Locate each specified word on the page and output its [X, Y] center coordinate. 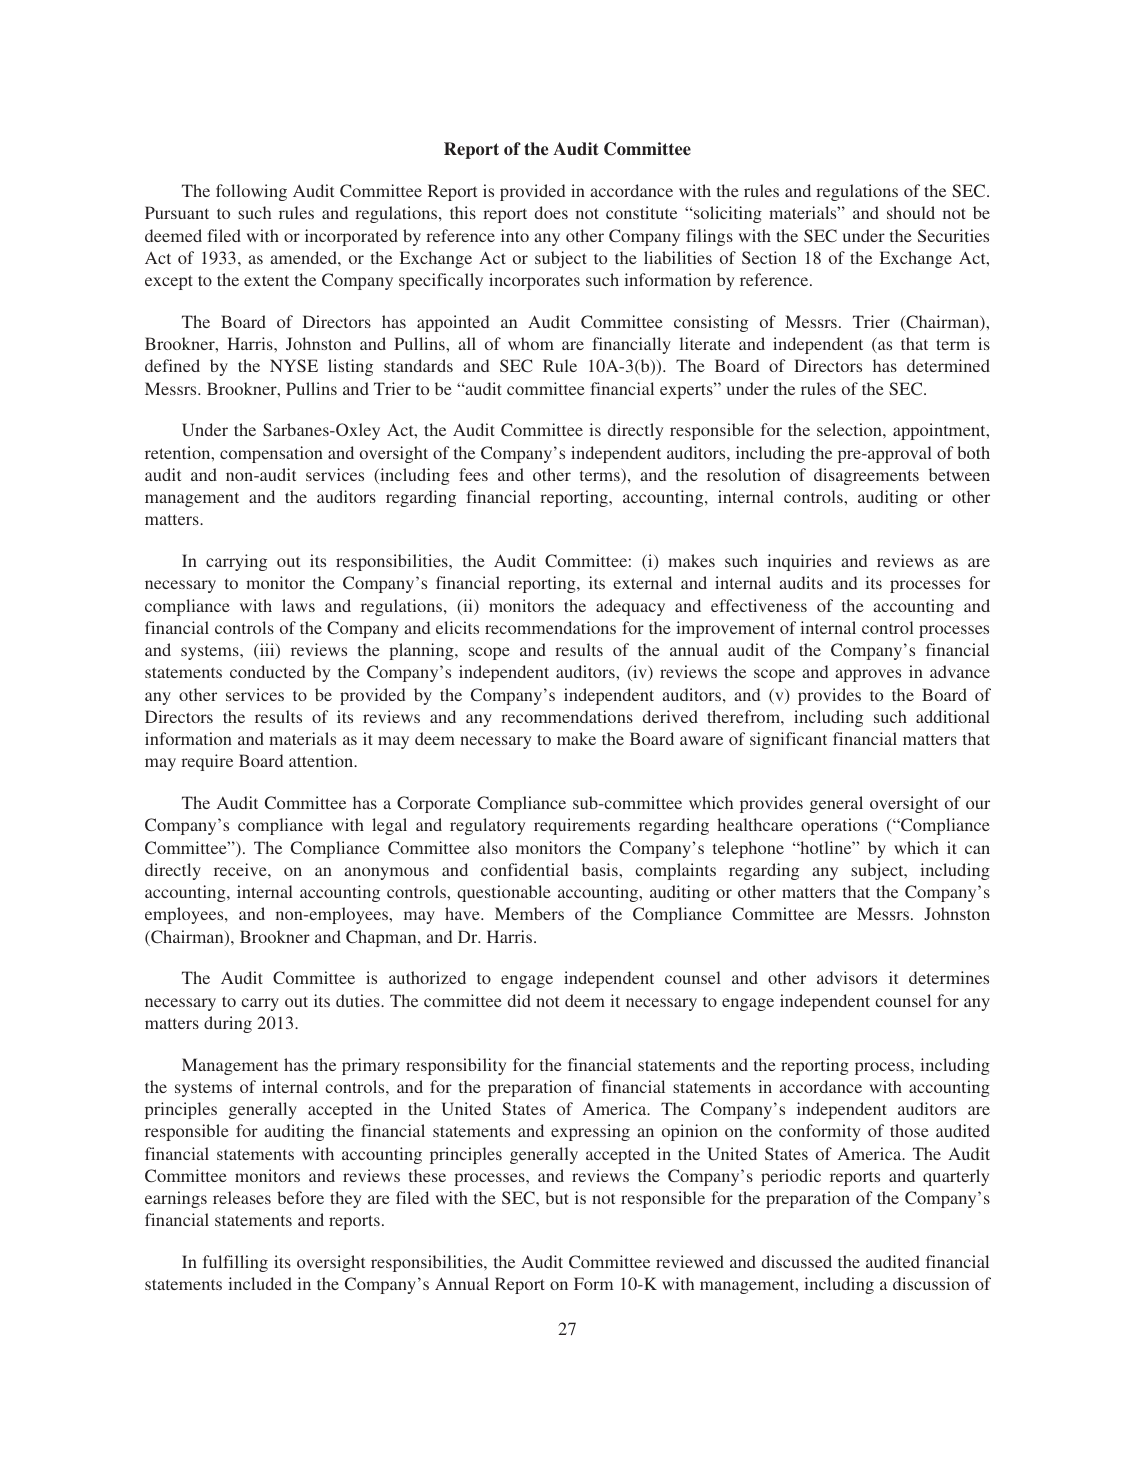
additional [953, 716]
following [251, 192]
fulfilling [235, 1263]
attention [322, 760]
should [911, 212]
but [557, 1197]
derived [670, 716]
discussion [931, 1283]
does [551, 212]
